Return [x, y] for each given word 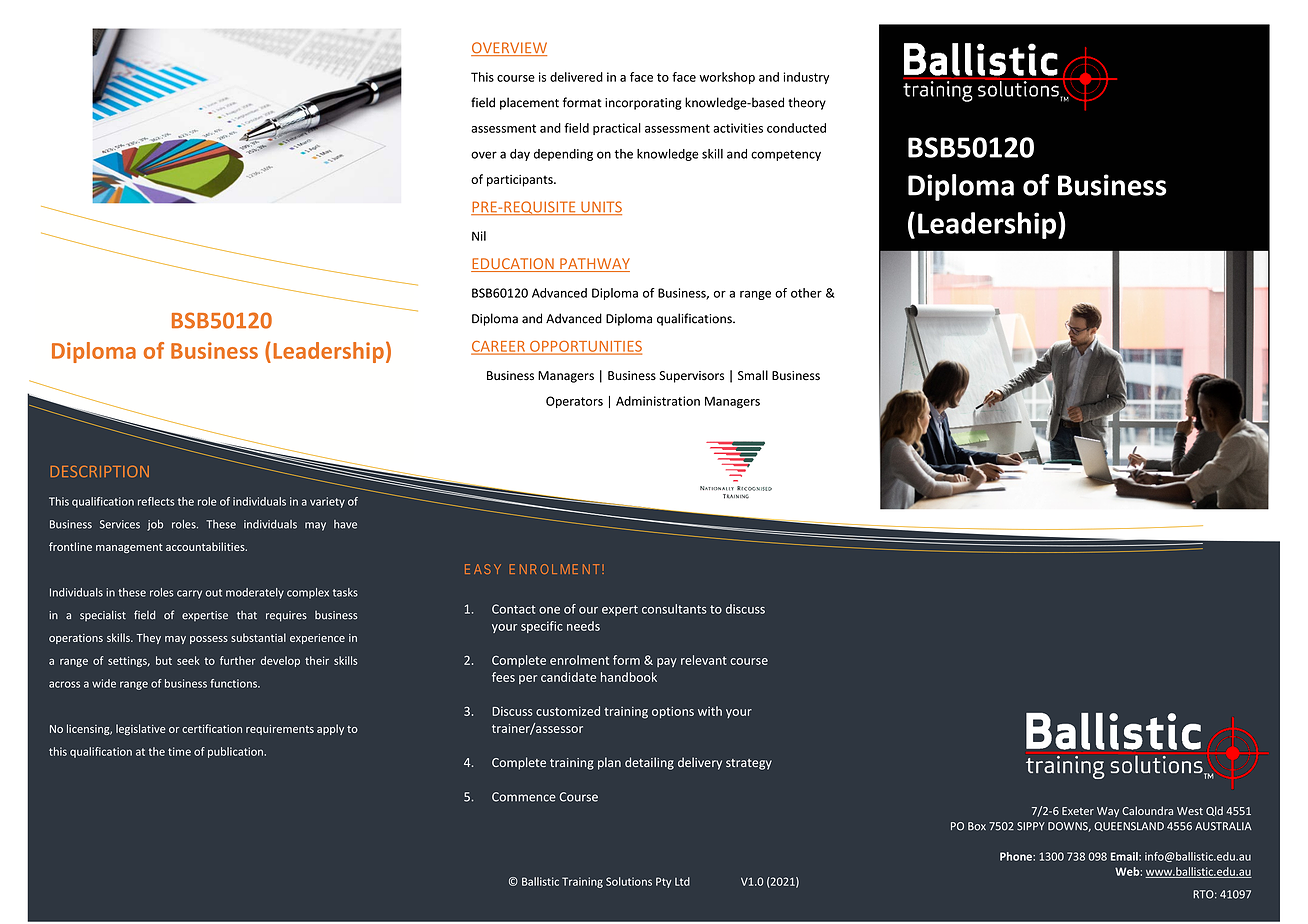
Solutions [629, 881]
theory [807, 103]
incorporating [643, 104]
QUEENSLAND [1129, 826]
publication [235, 752]
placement [529, 103]
